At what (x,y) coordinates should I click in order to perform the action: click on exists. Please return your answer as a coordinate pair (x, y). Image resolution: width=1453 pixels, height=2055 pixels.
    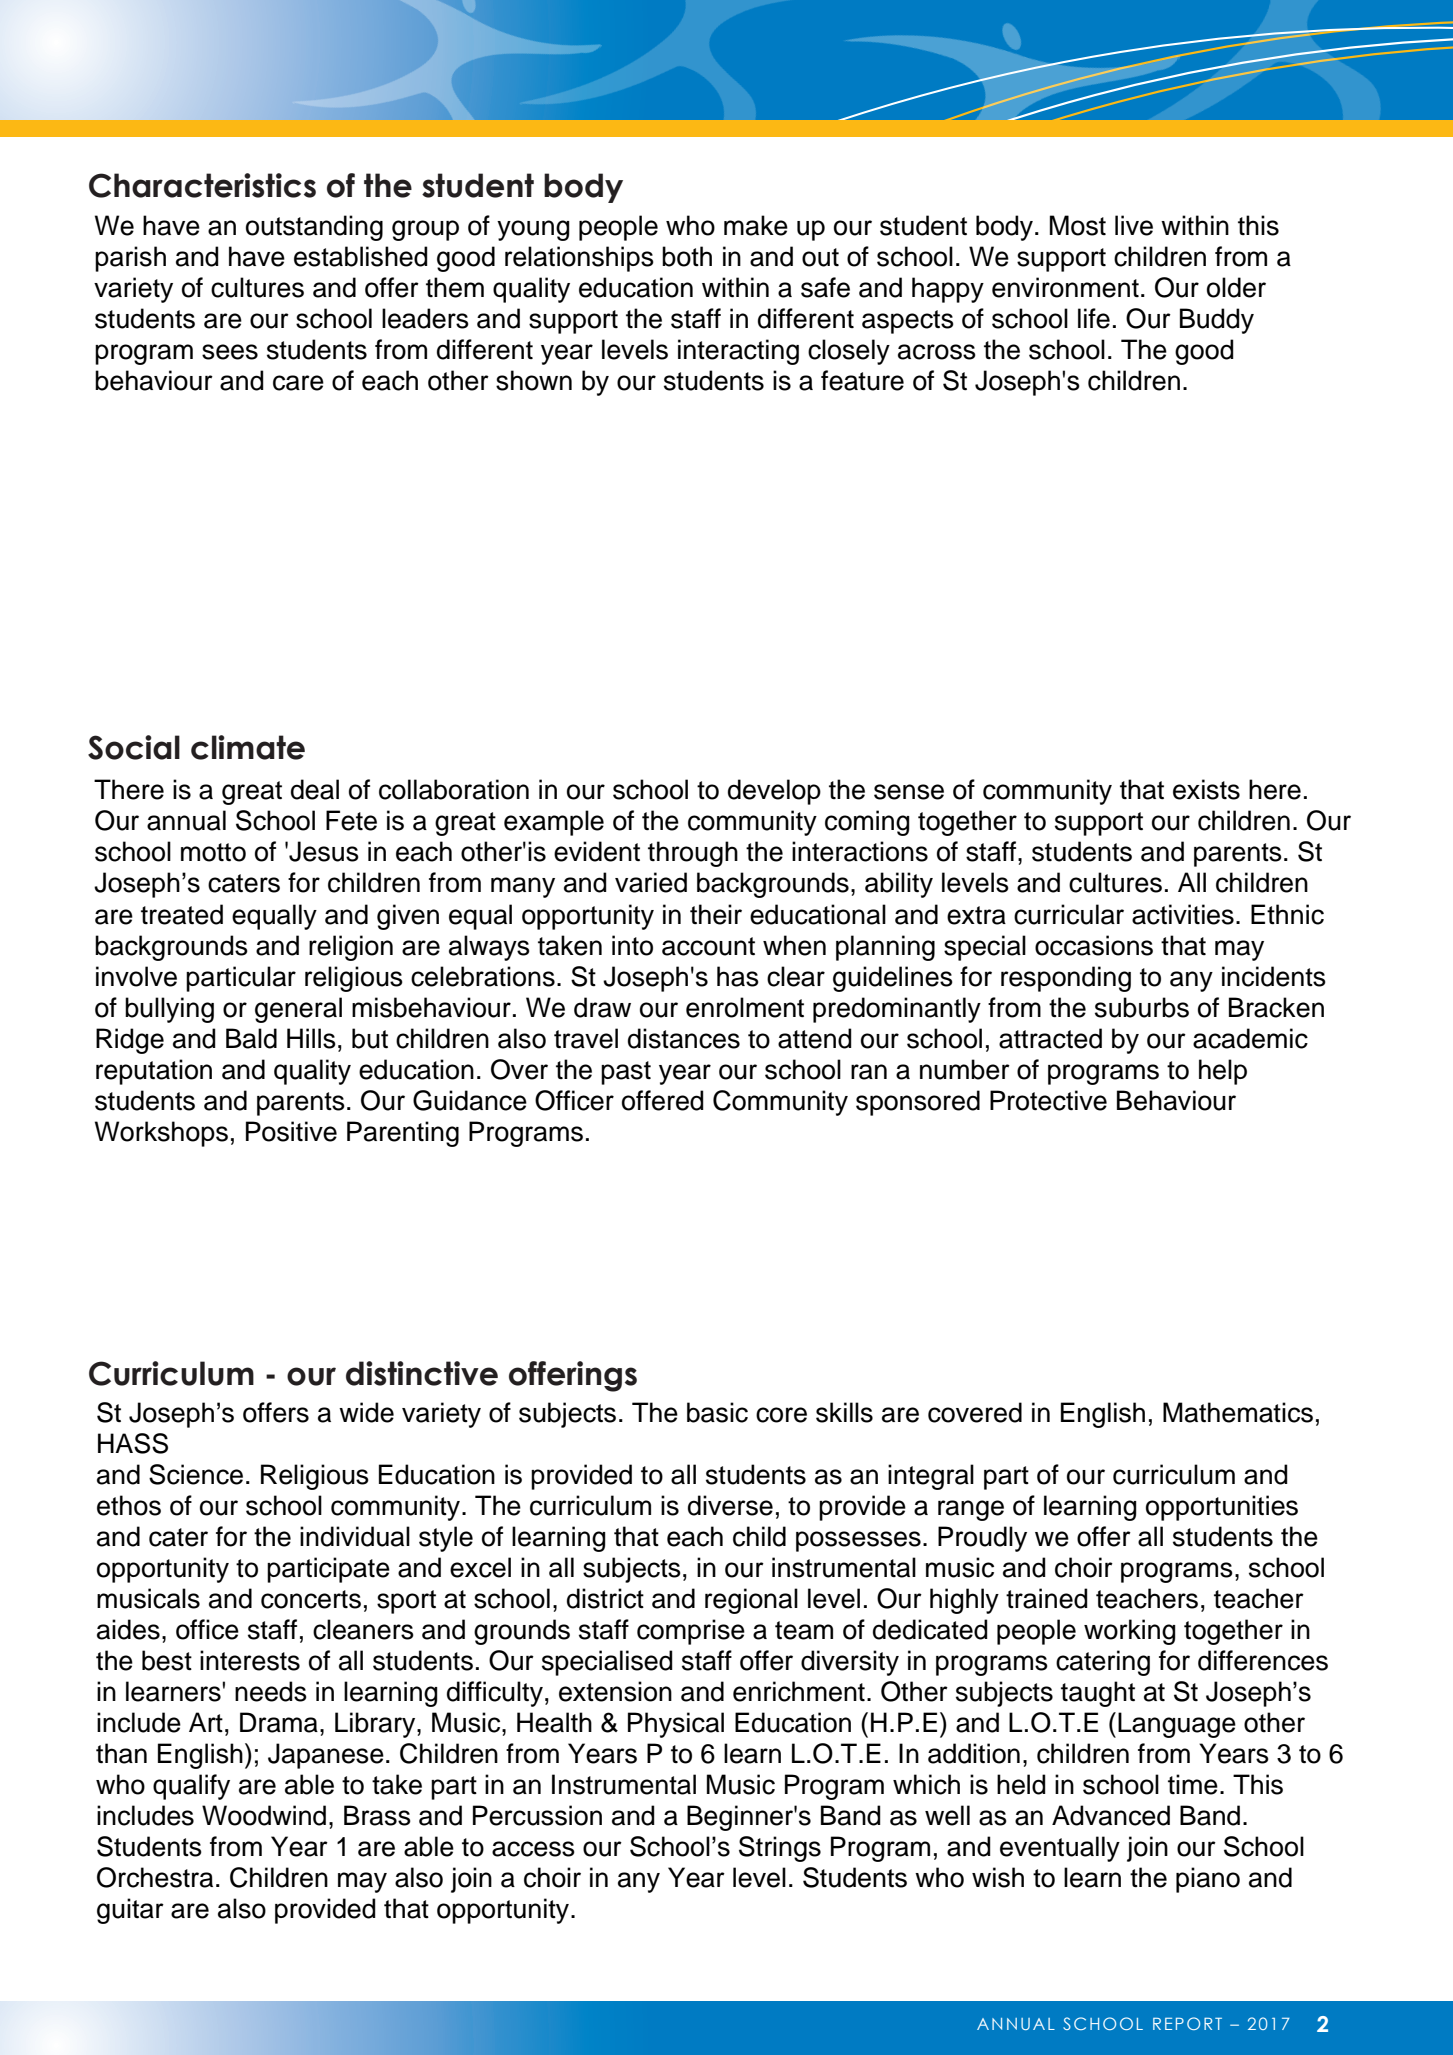
    Looking at the image, I should click on (1206, 789).
